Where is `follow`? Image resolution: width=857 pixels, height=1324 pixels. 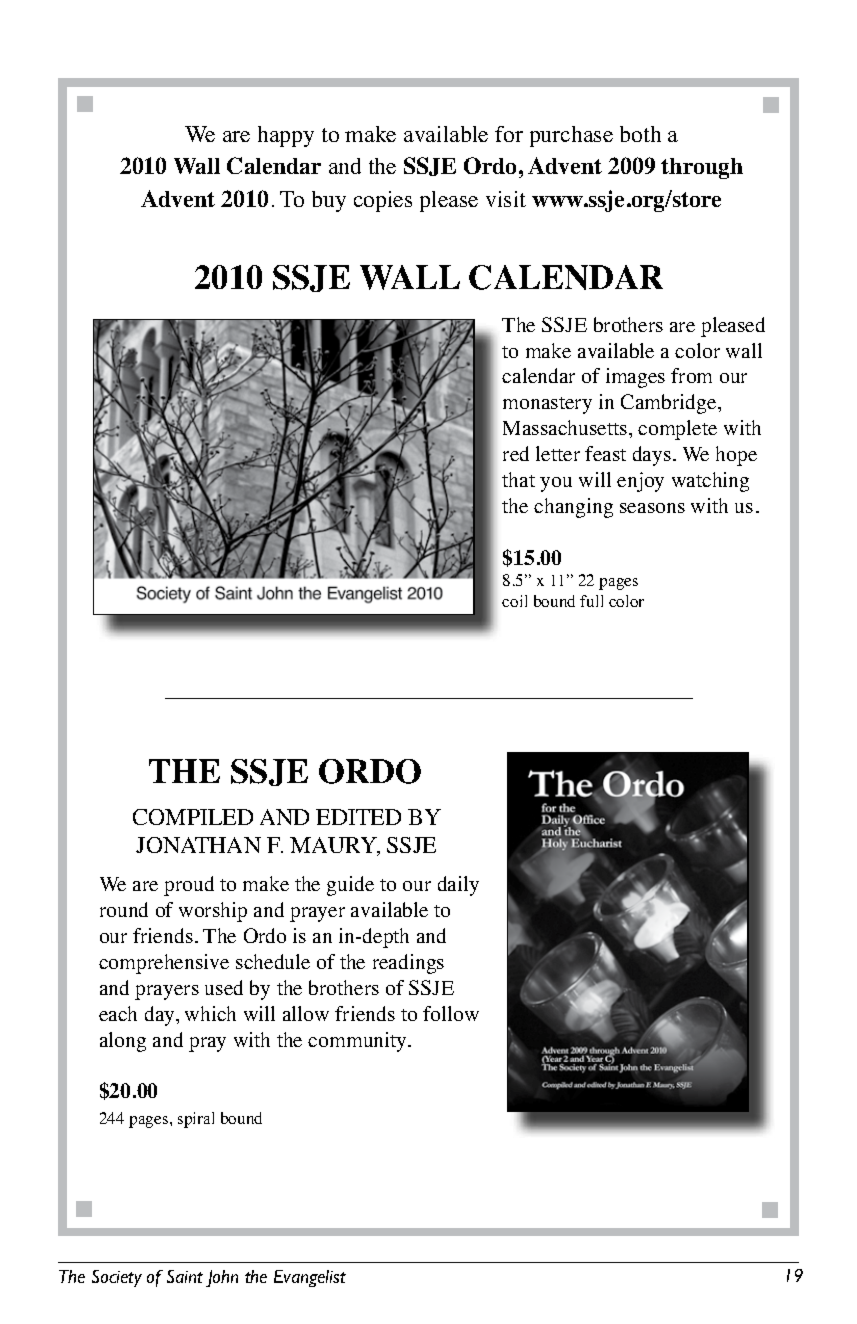 follow is located at coordinates (451, 1013).
